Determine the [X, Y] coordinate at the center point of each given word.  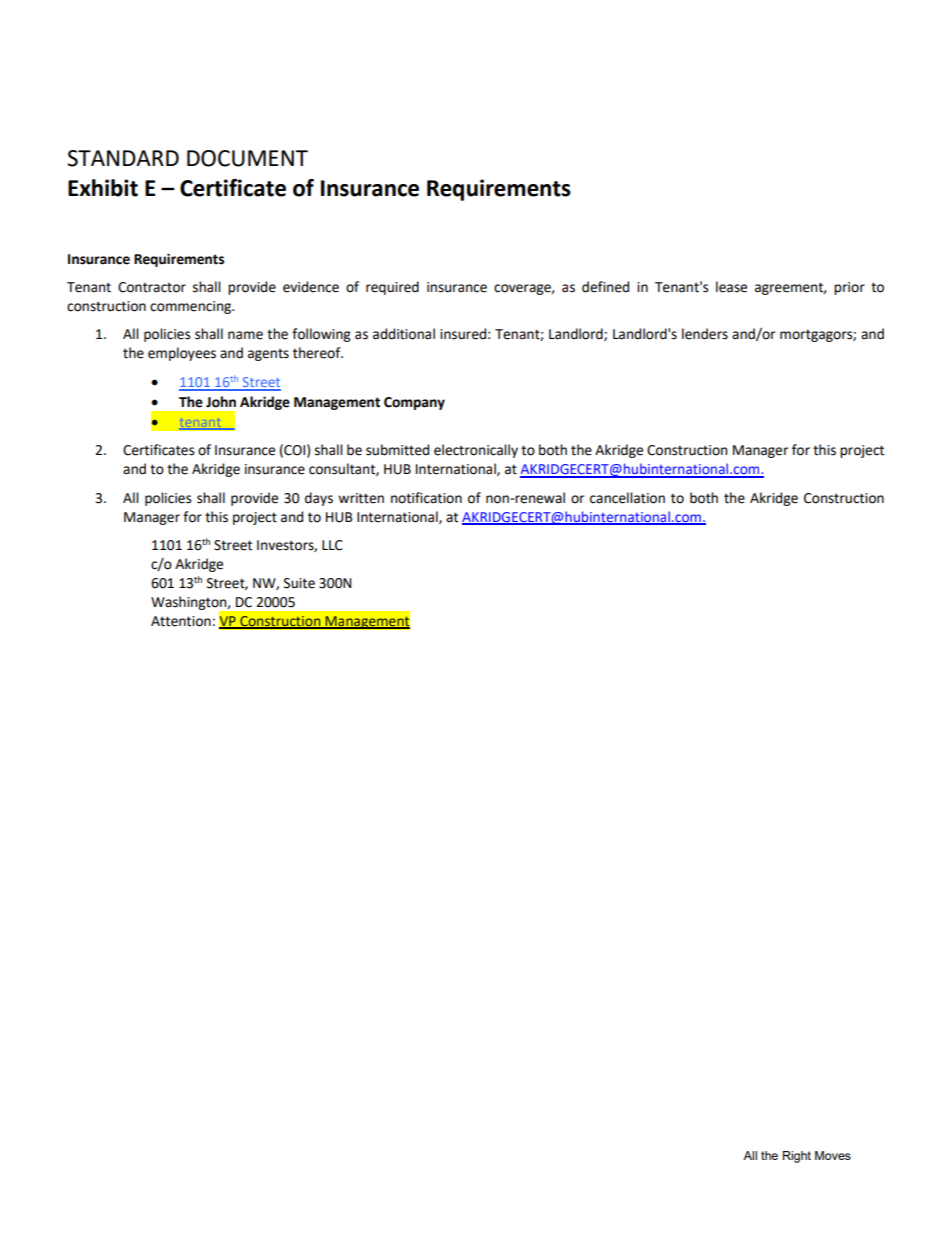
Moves [833, 1155]
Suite [299, 583]
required [392, 288]
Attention [181, 621]
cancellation [627, 498]
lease [731, 287]
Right [797, 1157]
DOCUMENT [247, 158]
